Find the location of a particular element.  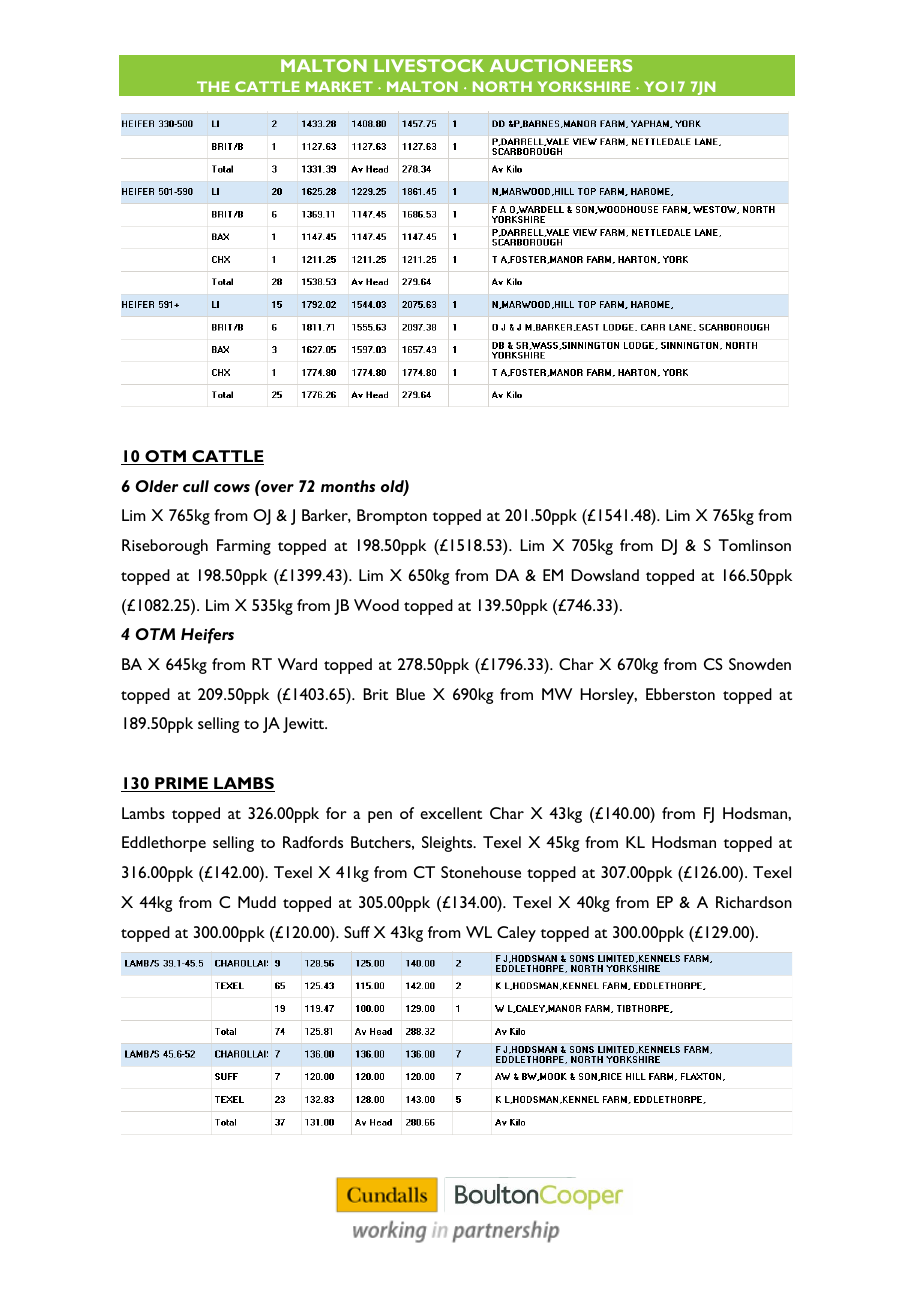

YORKSHIRE is located at coordinates (583, 86).
